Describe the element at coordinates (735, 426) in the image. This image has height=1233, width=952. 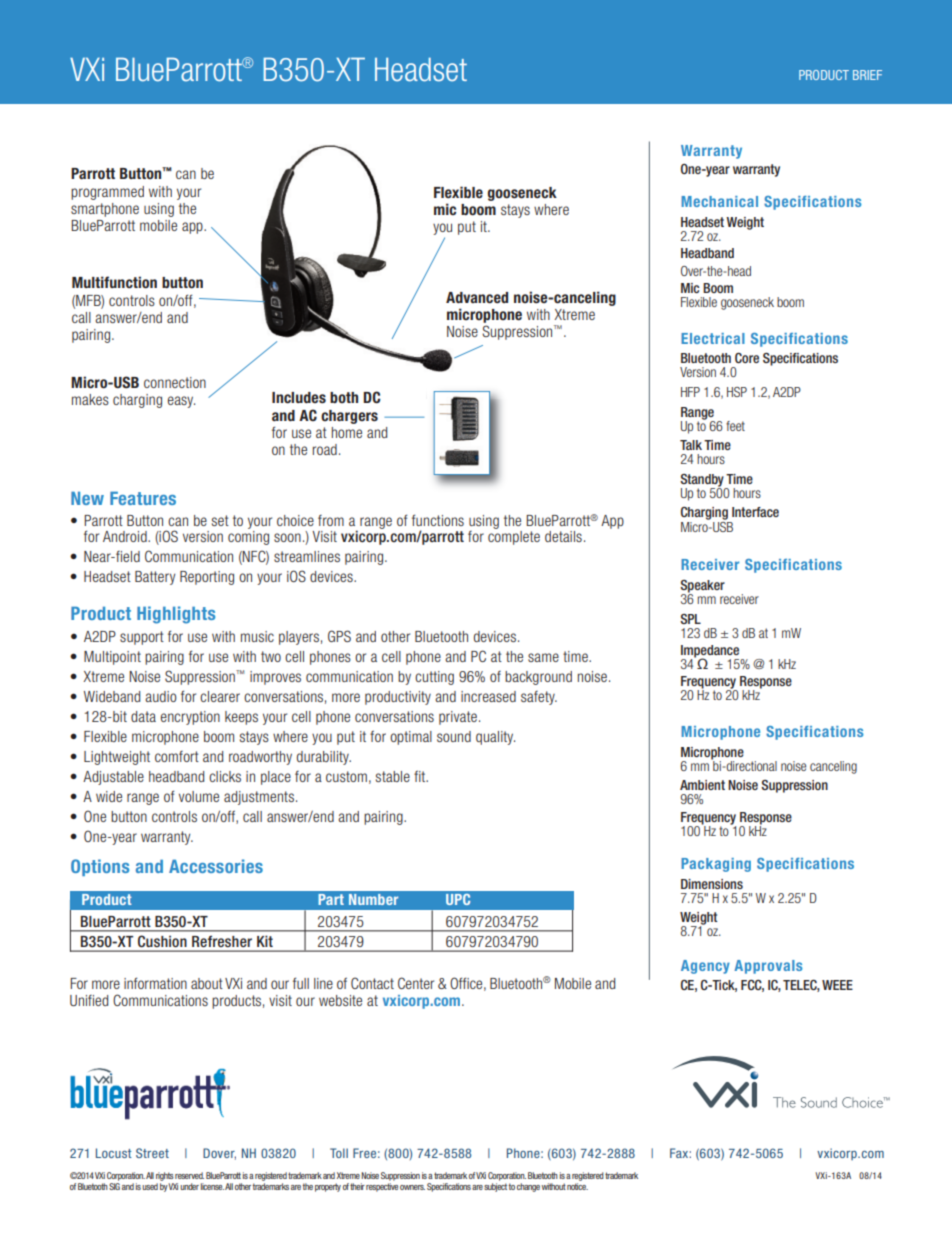
I see `feet` at that location.
